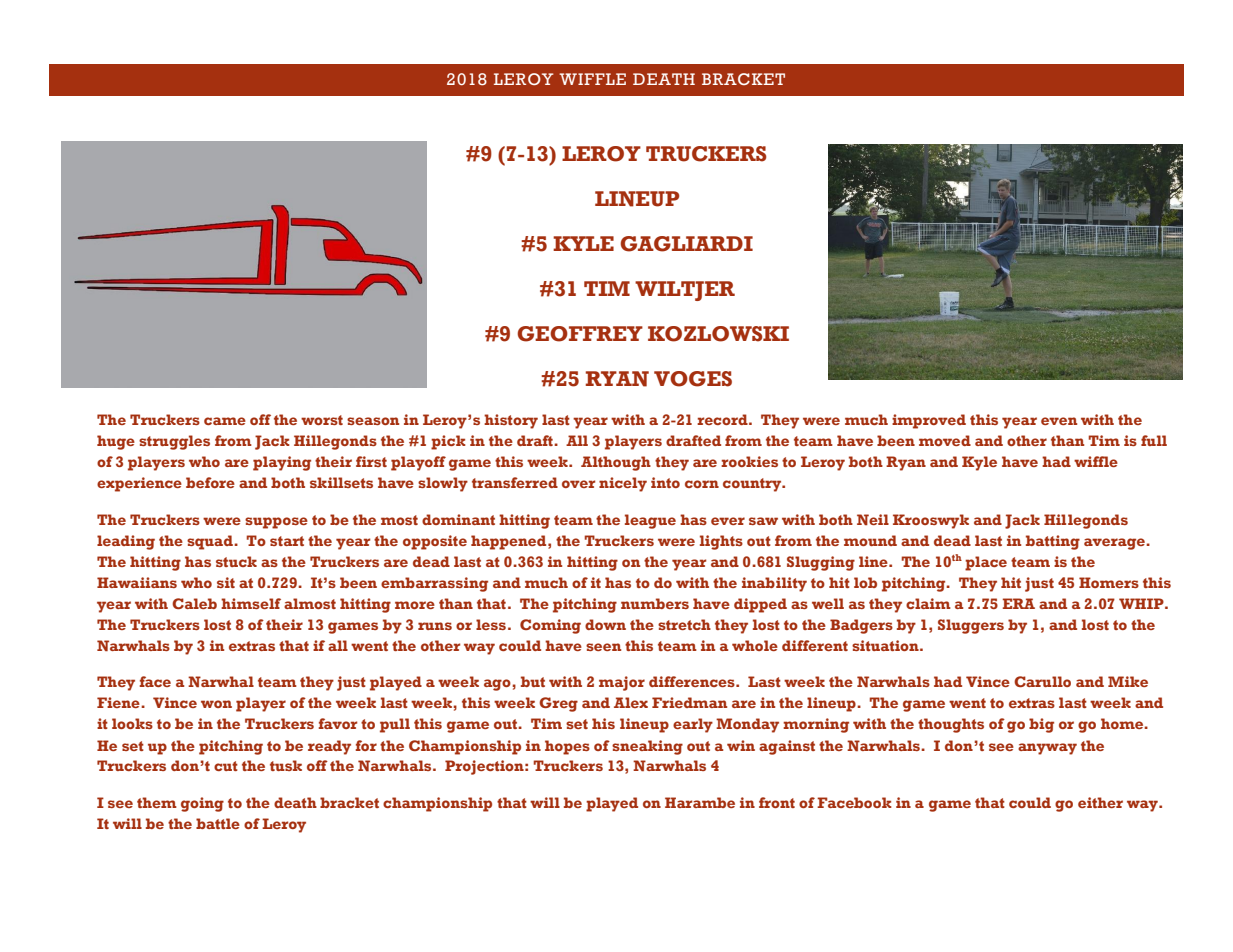 Image resolution: width=1233 pixels, height=952 pixels. What do you see at coordinates (1128, 681) in the screenshot?
I see `Mike` at bounding box center [1128, 681].
